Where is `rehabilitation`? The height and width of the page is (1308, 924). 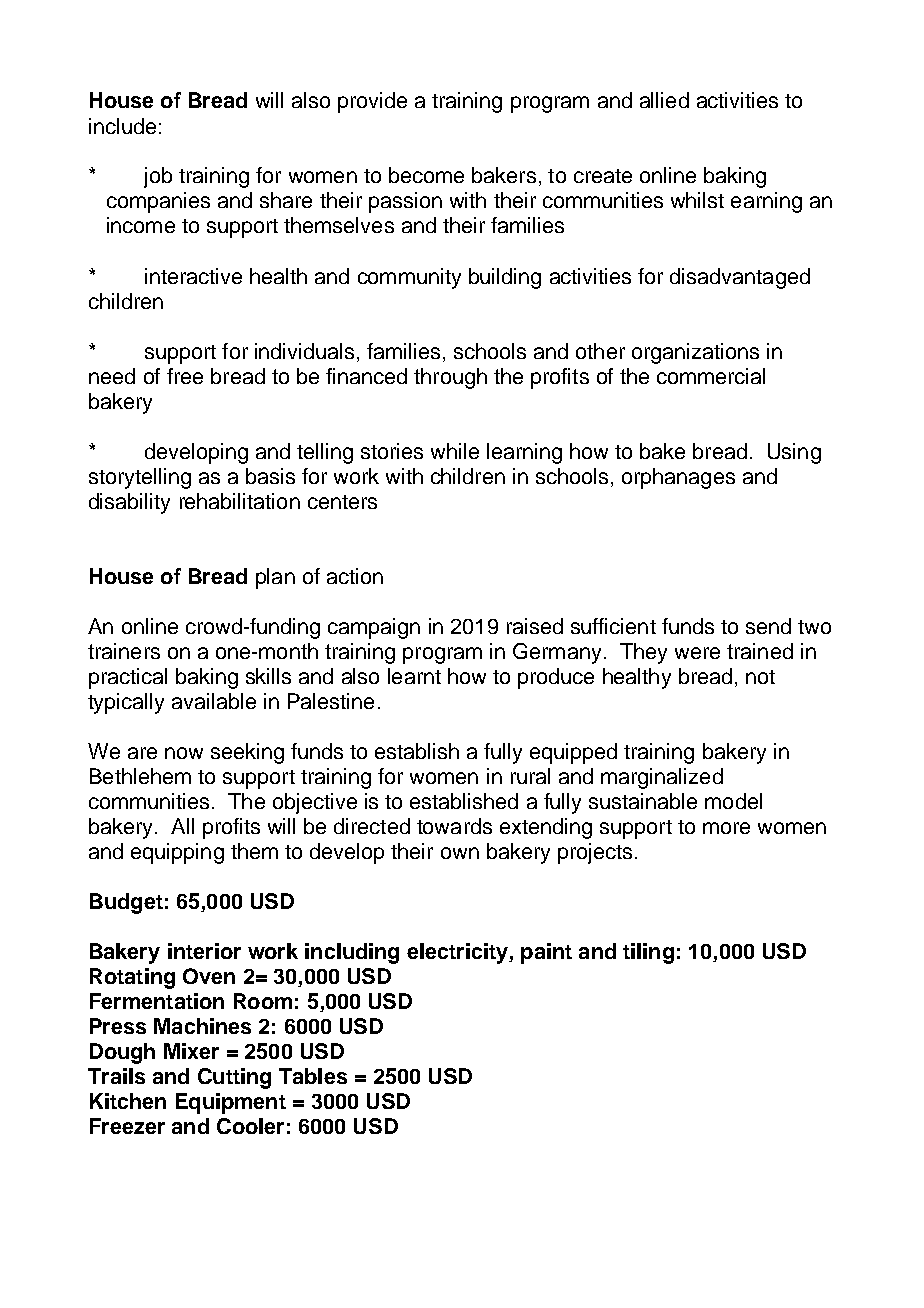
rehabilitation is located at coordinates (240, 501).
